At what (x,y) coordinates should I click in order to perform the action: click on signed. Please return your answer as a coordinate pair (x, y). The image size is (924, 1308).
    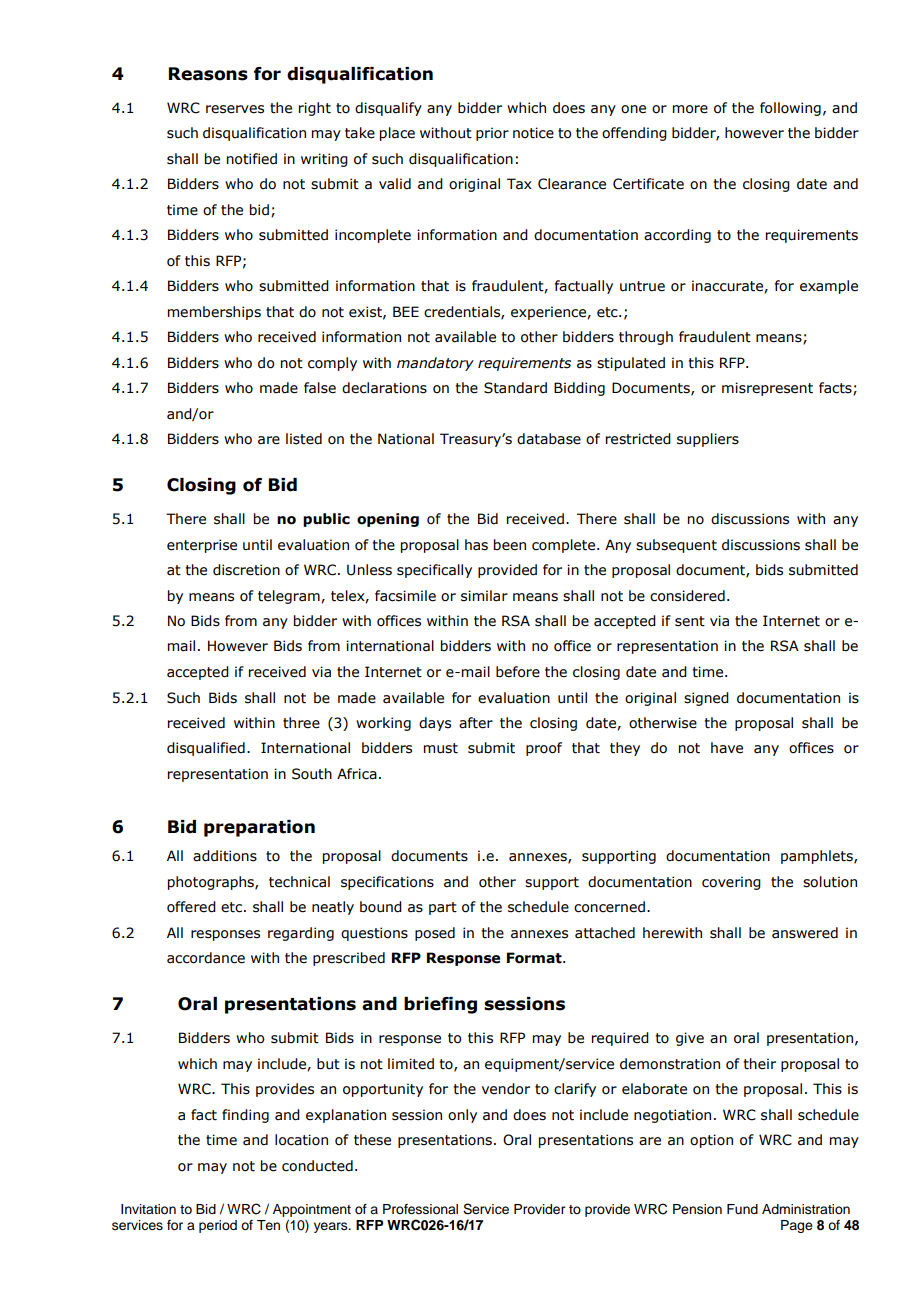
    Looking at the image, I should click on (706, 699).
